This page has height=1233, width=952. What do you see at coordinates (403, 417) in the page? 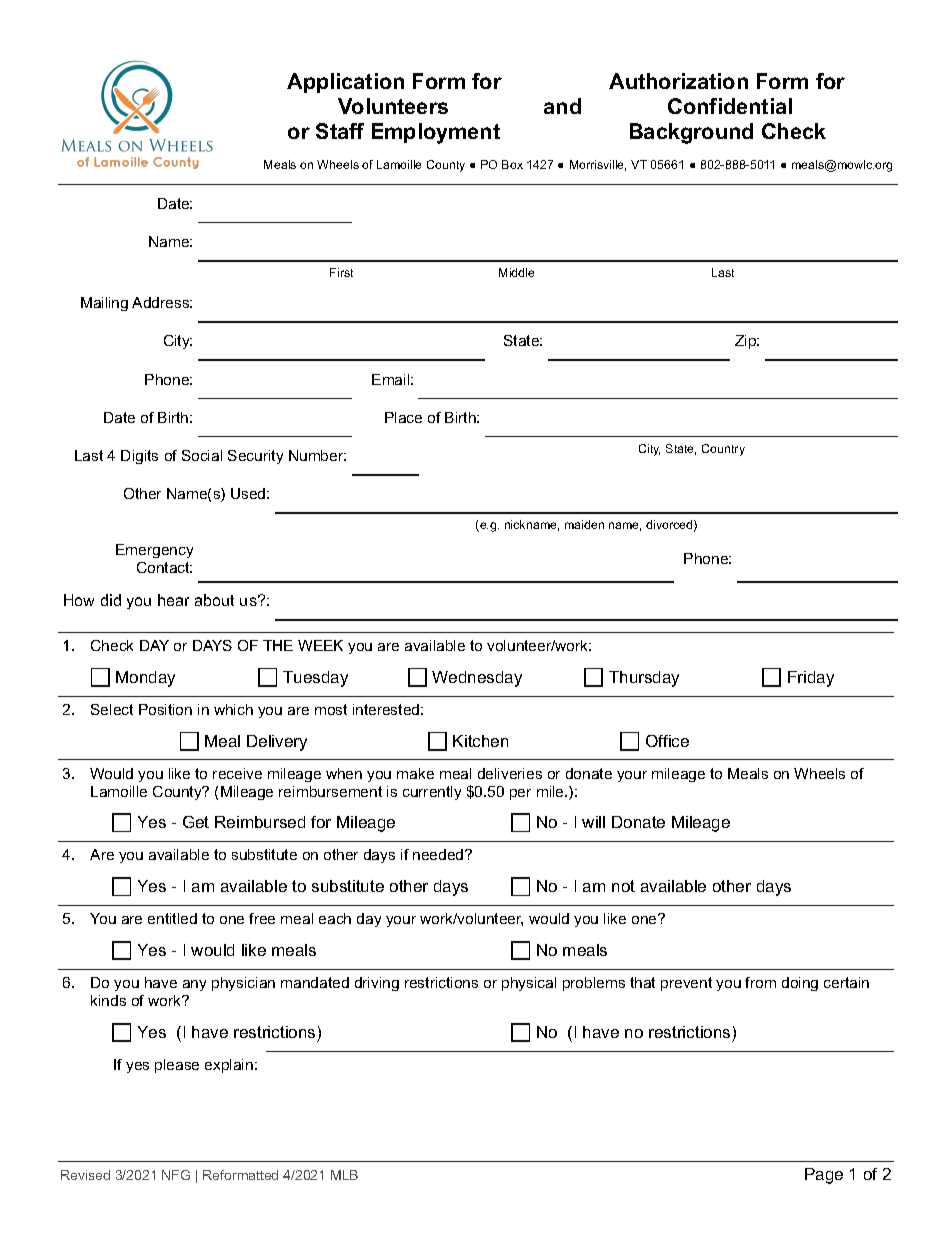
I see `Place` at bounding box center [403, 417].
